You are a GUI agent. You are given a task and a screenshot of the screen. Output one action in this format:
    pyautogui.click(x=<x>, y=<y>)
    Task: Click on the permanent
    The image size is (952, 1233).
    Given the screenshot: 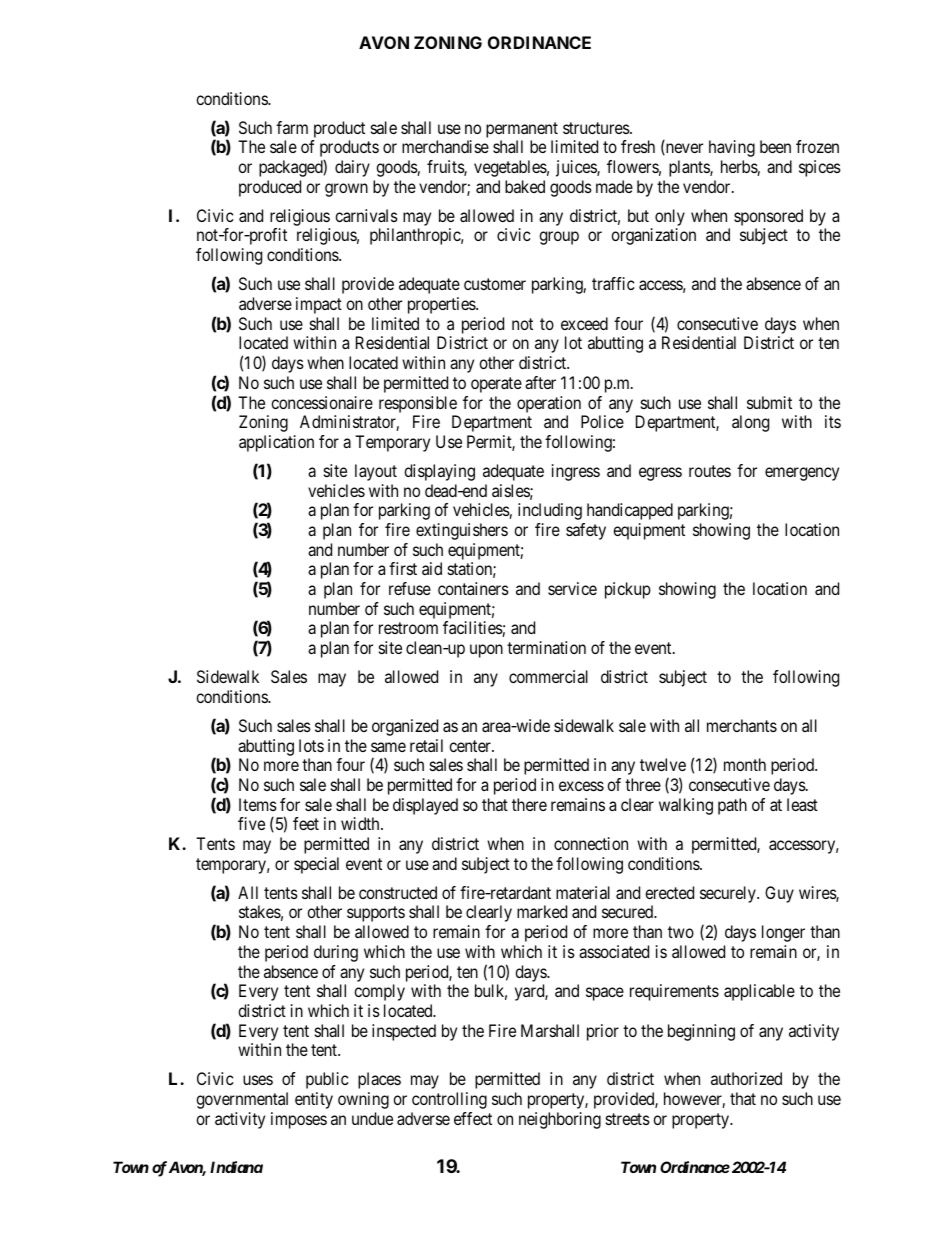 What is the action you would take?
    pyautogui.click(x=522, y=130)
